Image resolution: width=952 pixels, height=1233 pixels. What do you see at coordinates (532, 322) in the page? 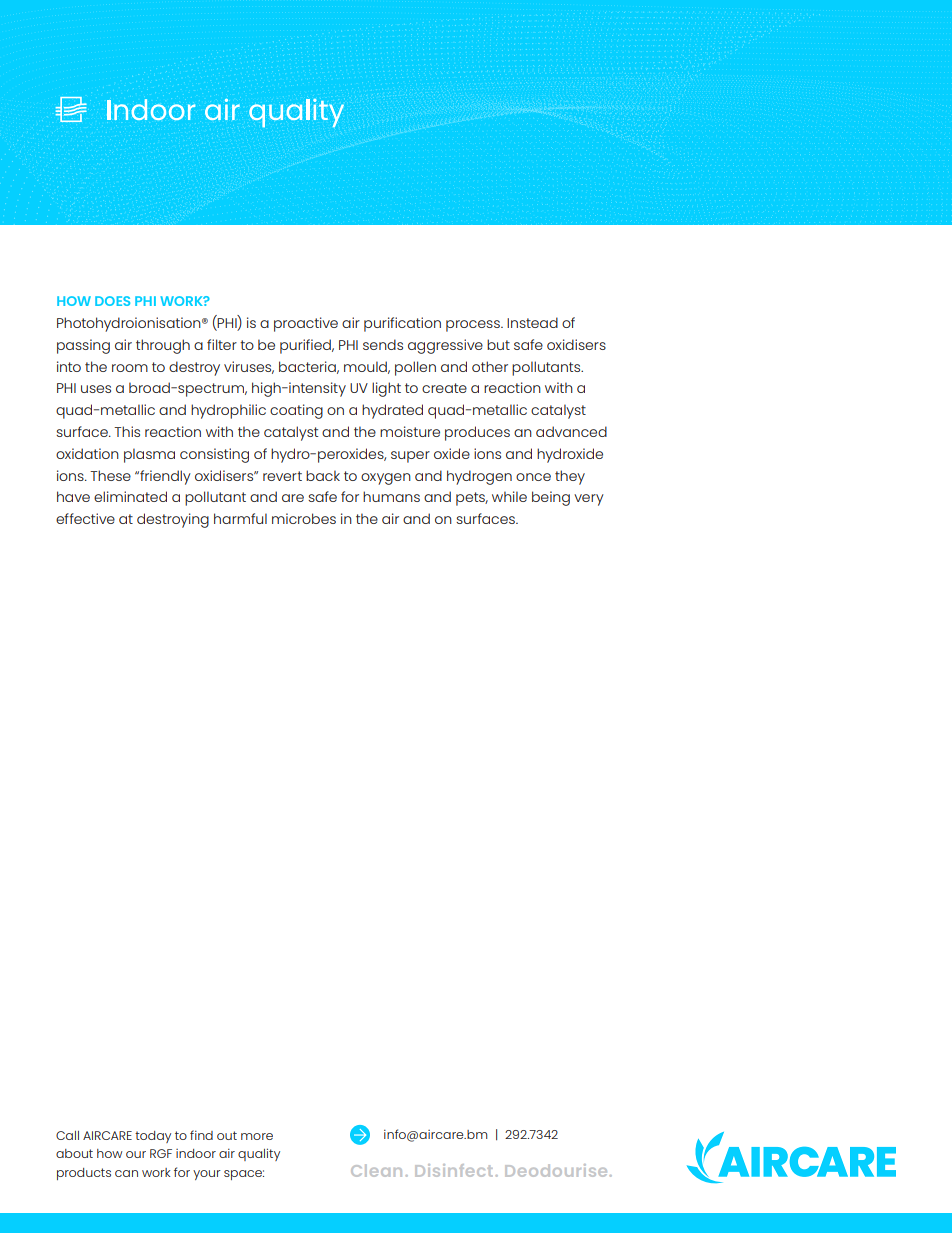
I see `Instead` at bounding box center [532, 322].
